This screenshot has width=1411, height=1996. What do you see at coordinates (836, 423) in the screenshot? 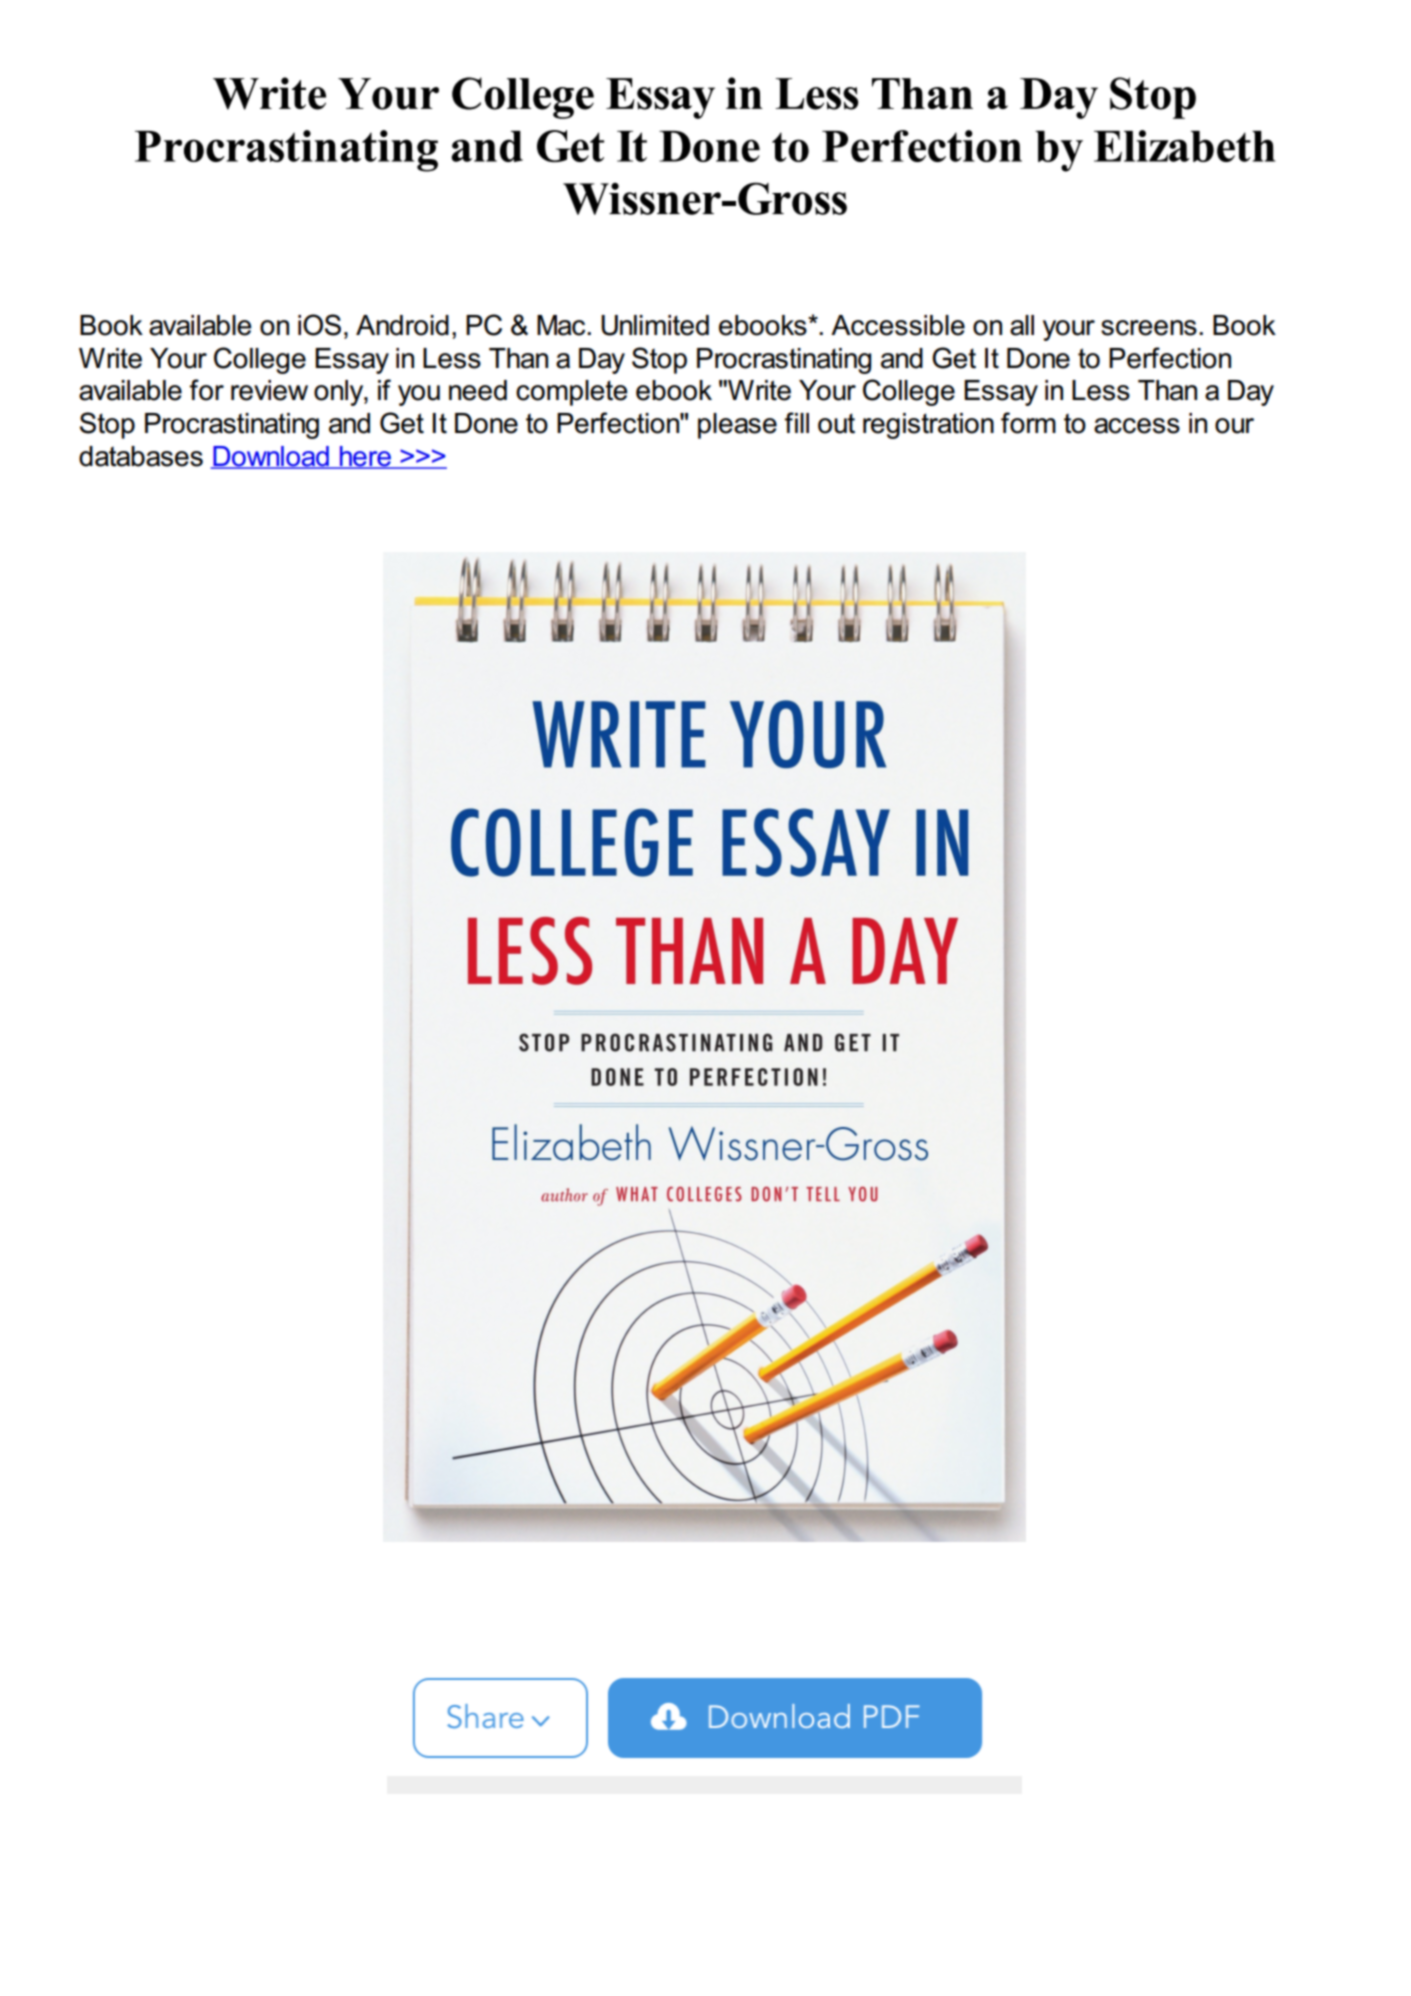
I see `out` at bounding box center [836, 423].
